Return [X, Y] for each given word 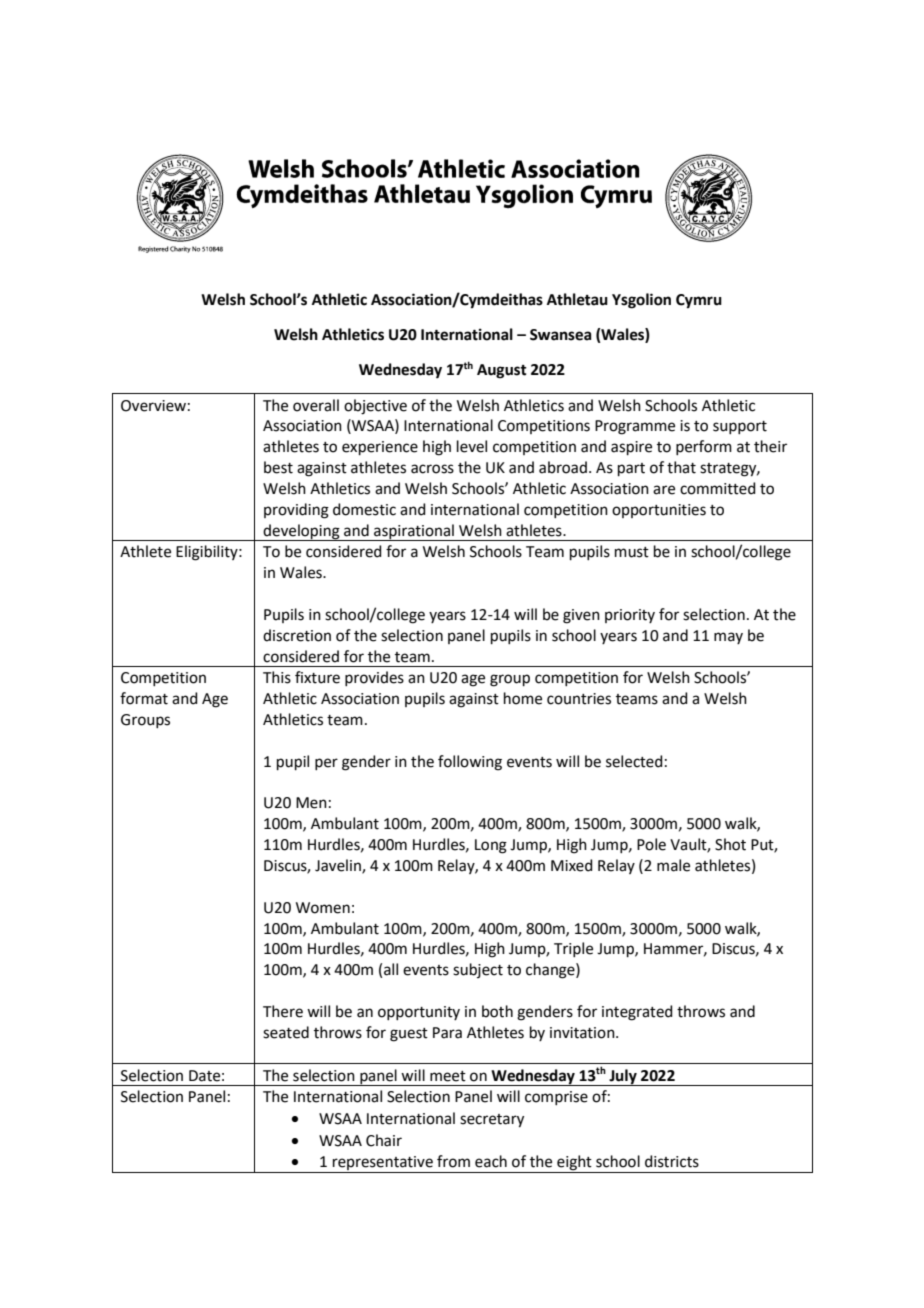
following [470, 763]
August [502, 371]
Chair [384, 1140]
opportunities [659, 511]
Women [323, 908]
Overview [153, 406]
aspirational [414, 532]
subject [478, 970]
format [144, 698]
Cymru [699, 301]
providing [296, 511]
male [673, 865]
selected [634, 761]
